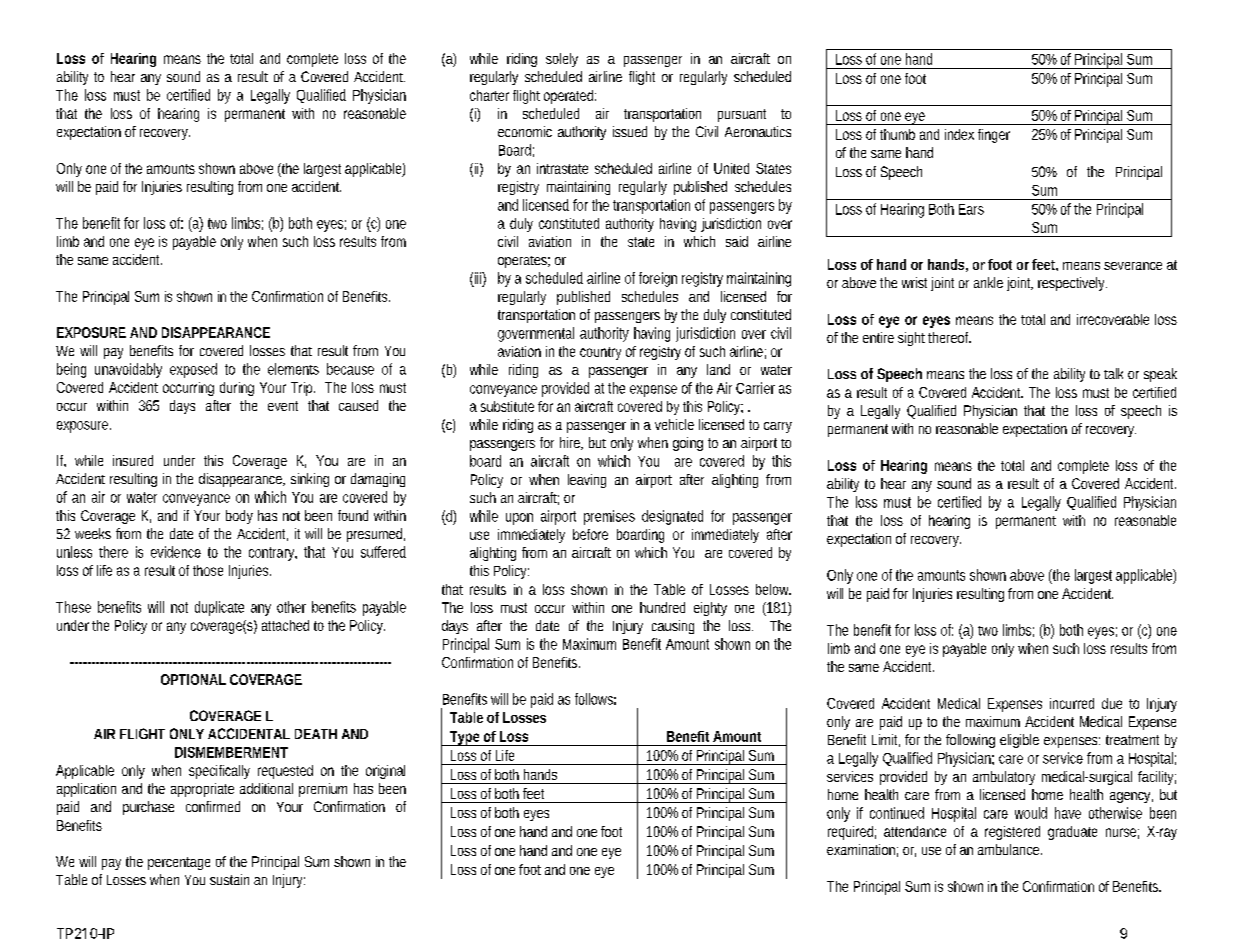 The width and height of the screenshot is (1233, 952). Describe the element at coordinates (179, 863) in the screenshot. I see `percentage` at that location.
